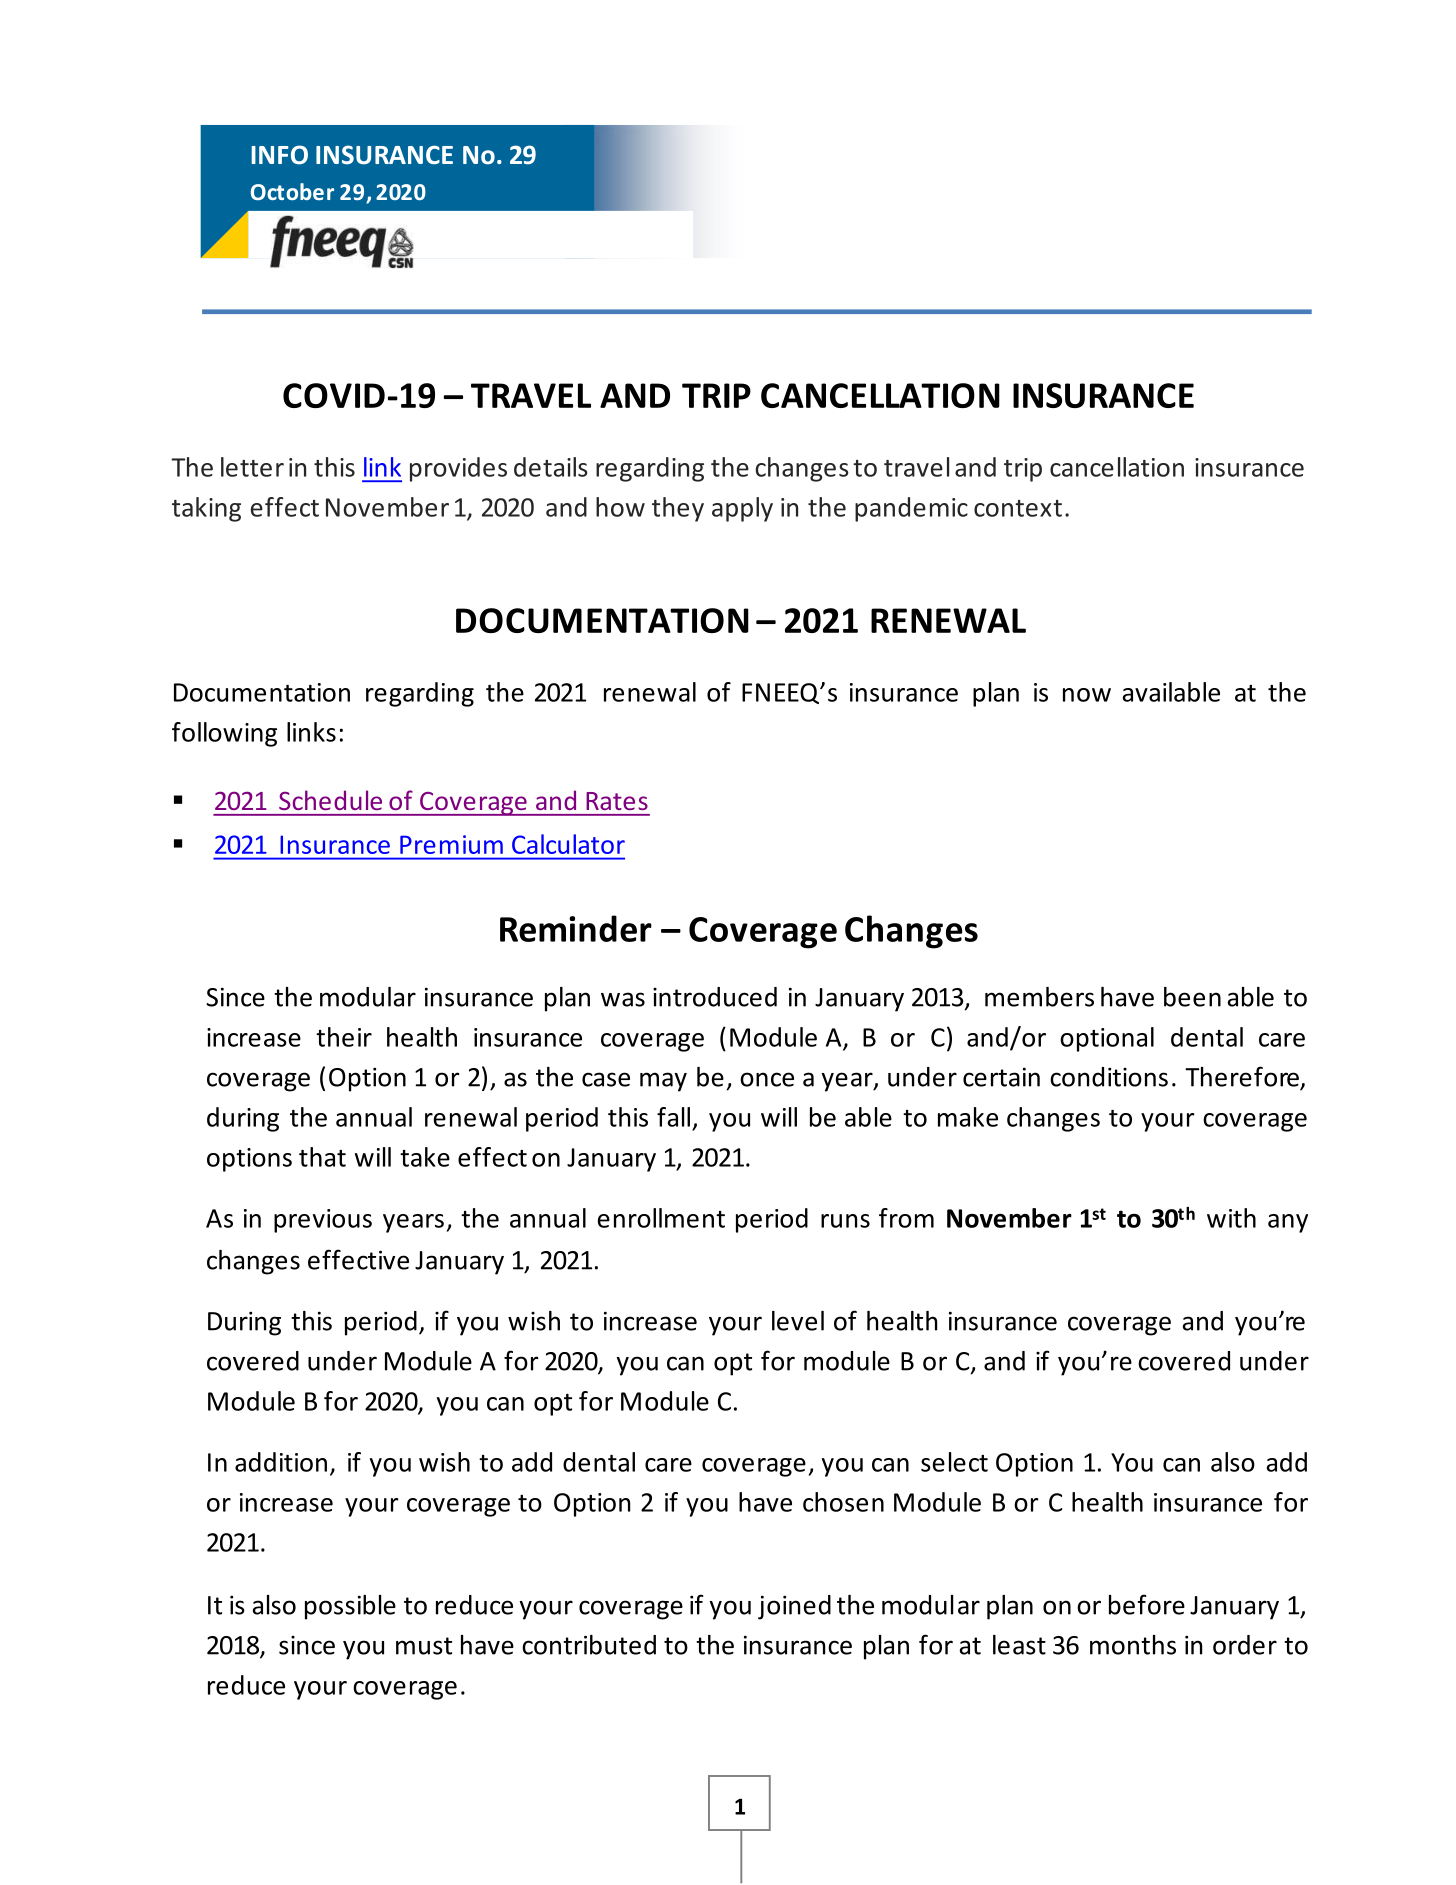 Image resolution: width=1456 pixels, height=1885 pixels. Describe the element at coordinates (673, 1117) in the page. I see `fall` at that location.
